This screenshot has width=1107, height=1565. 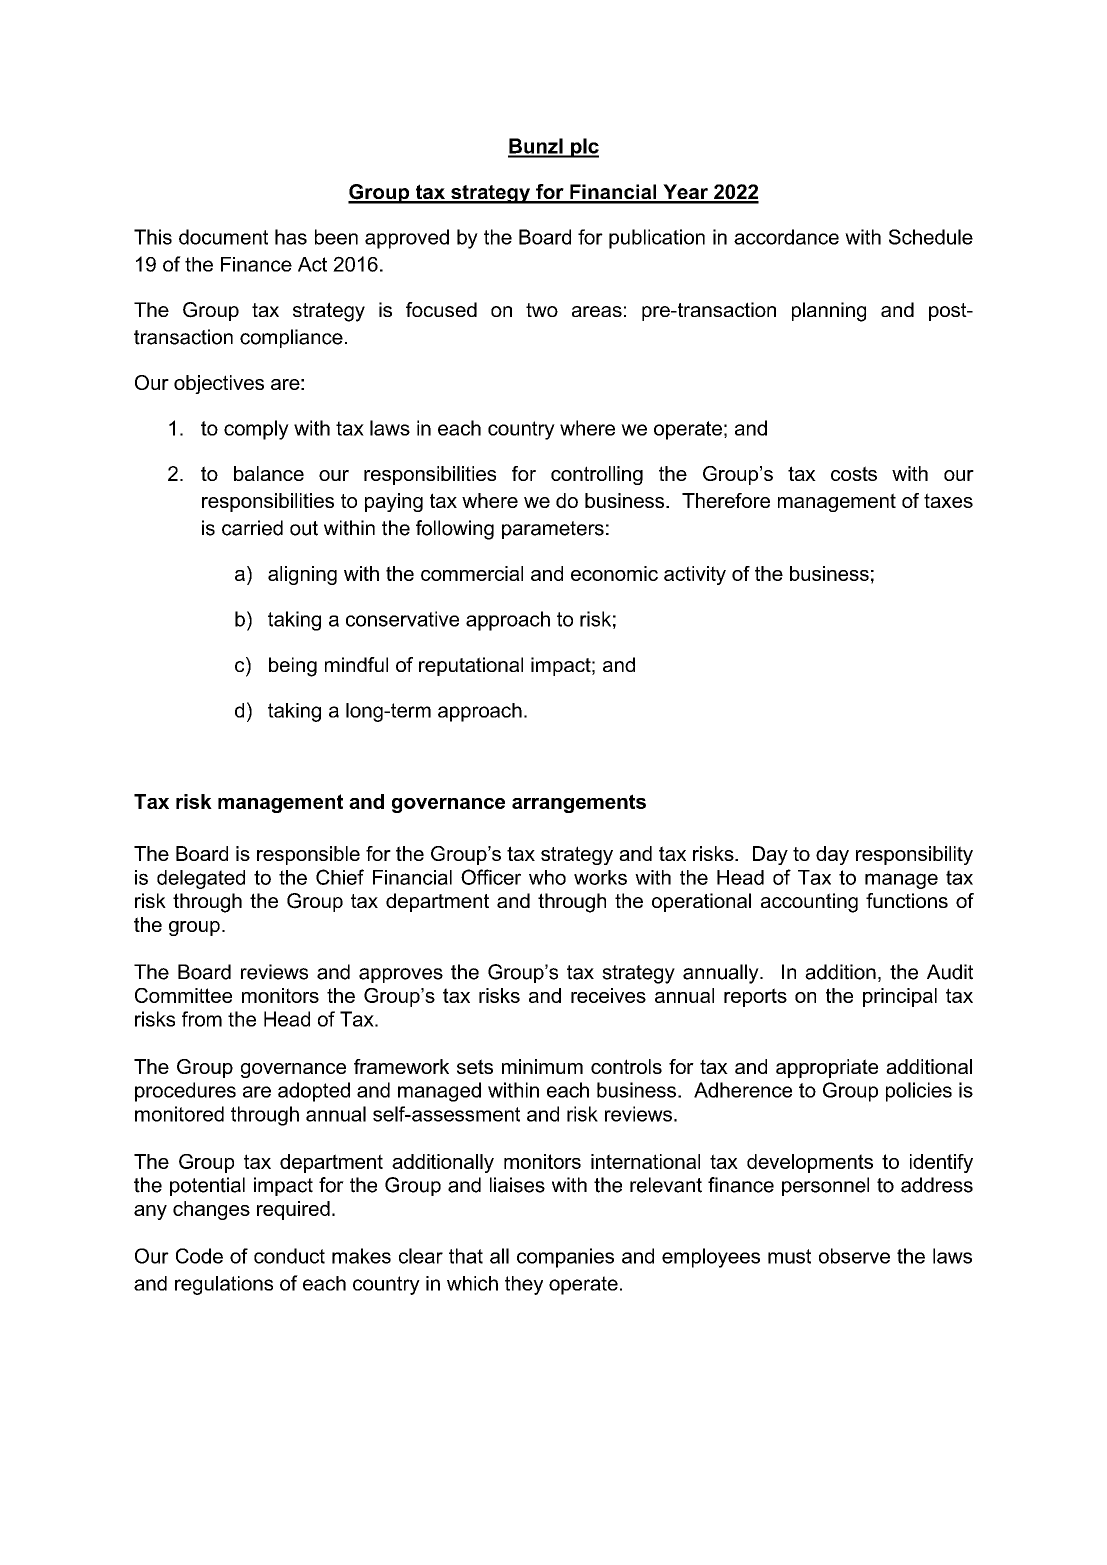 I want to click on document, so click(x=223, y=237).
